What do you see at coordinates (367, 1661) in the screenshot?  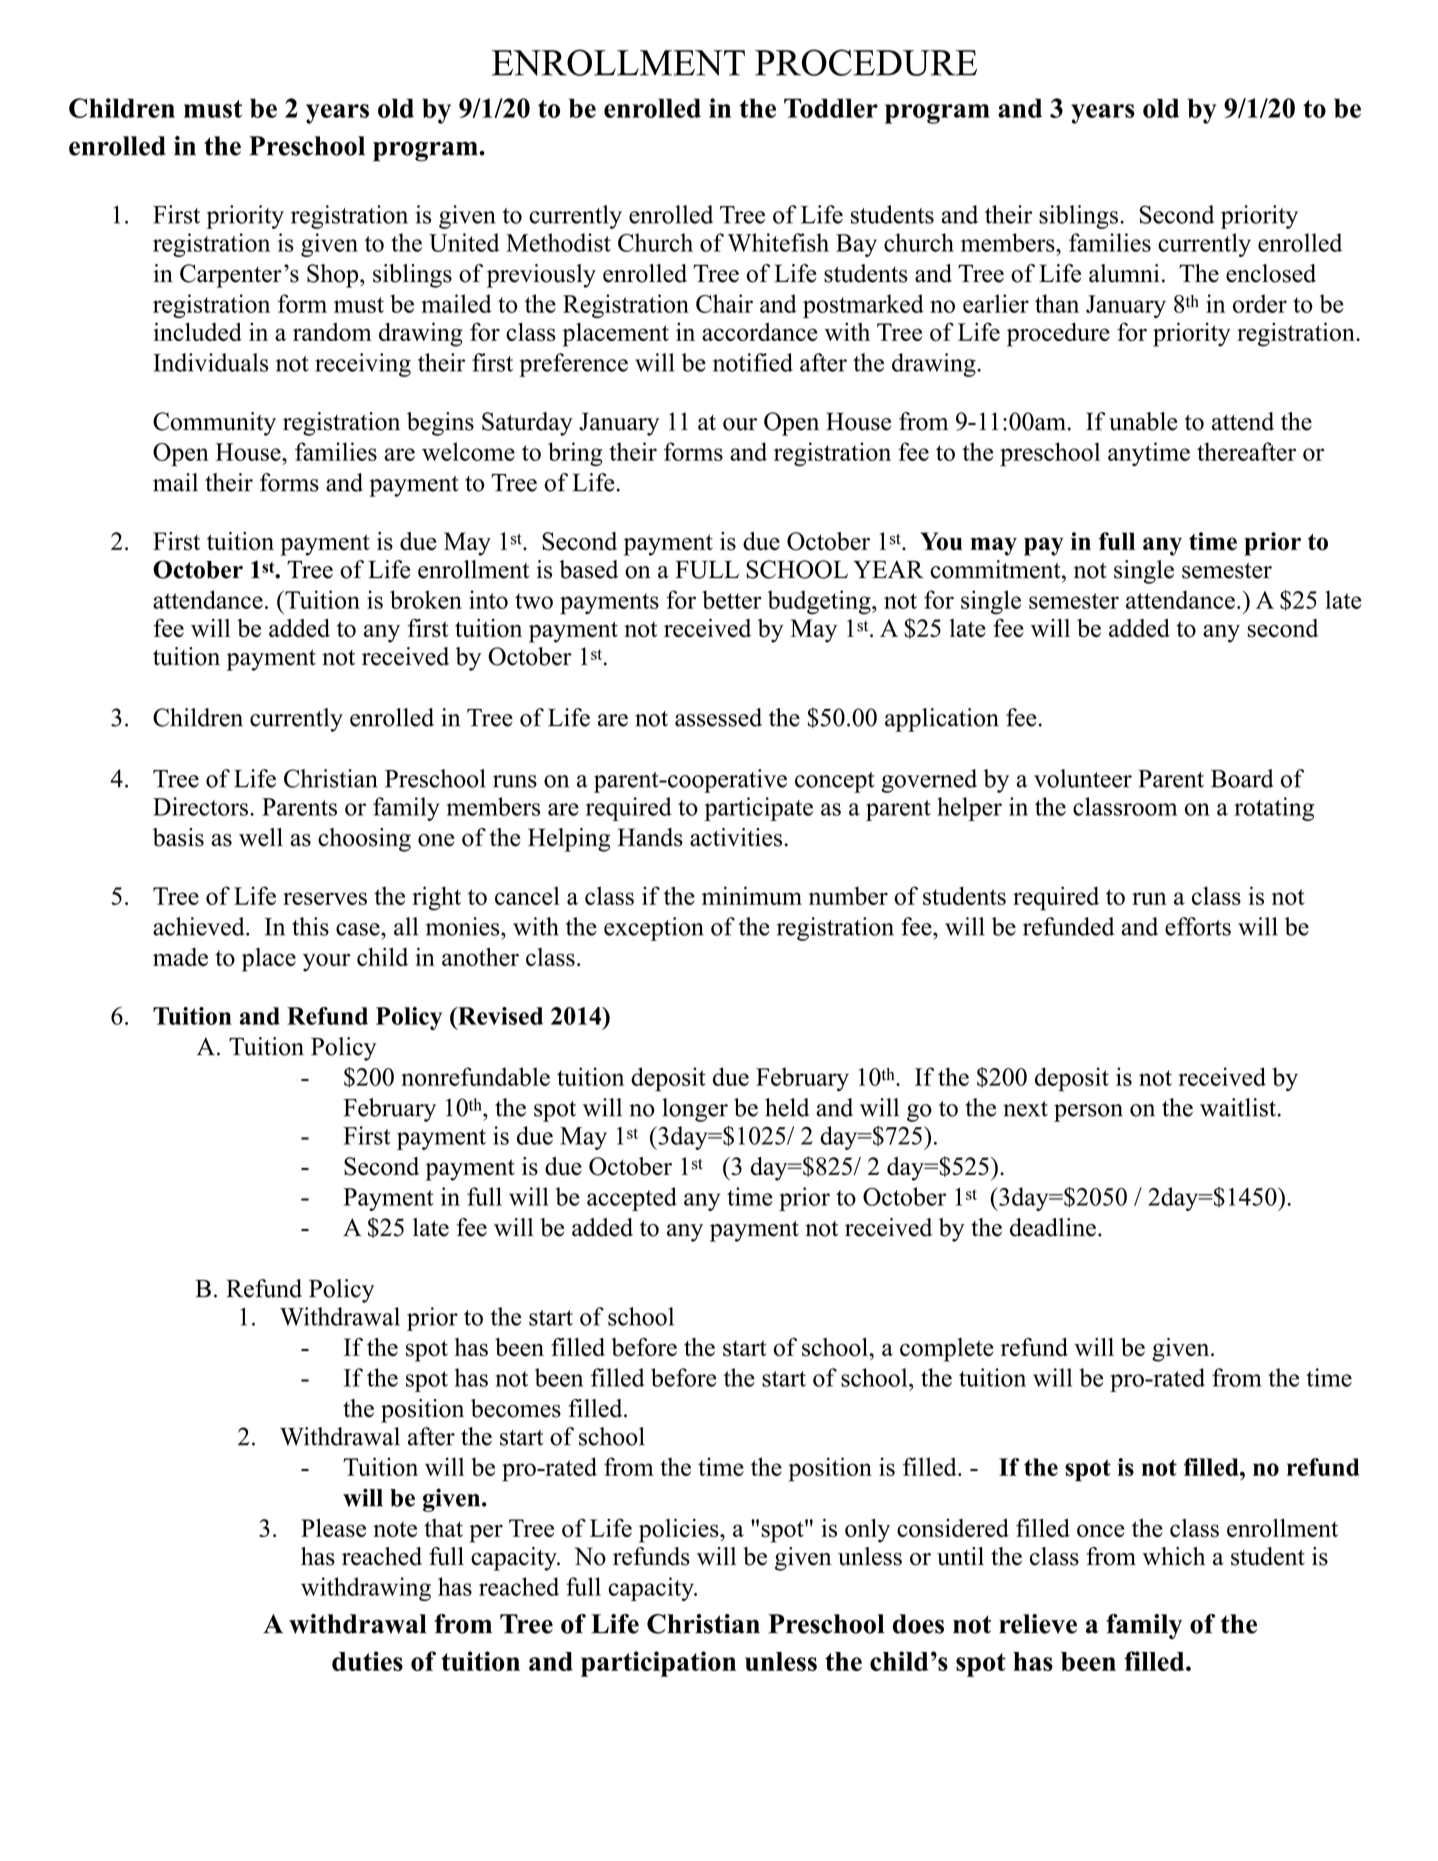 I see `duties` at bounding box center [367, 1661].
